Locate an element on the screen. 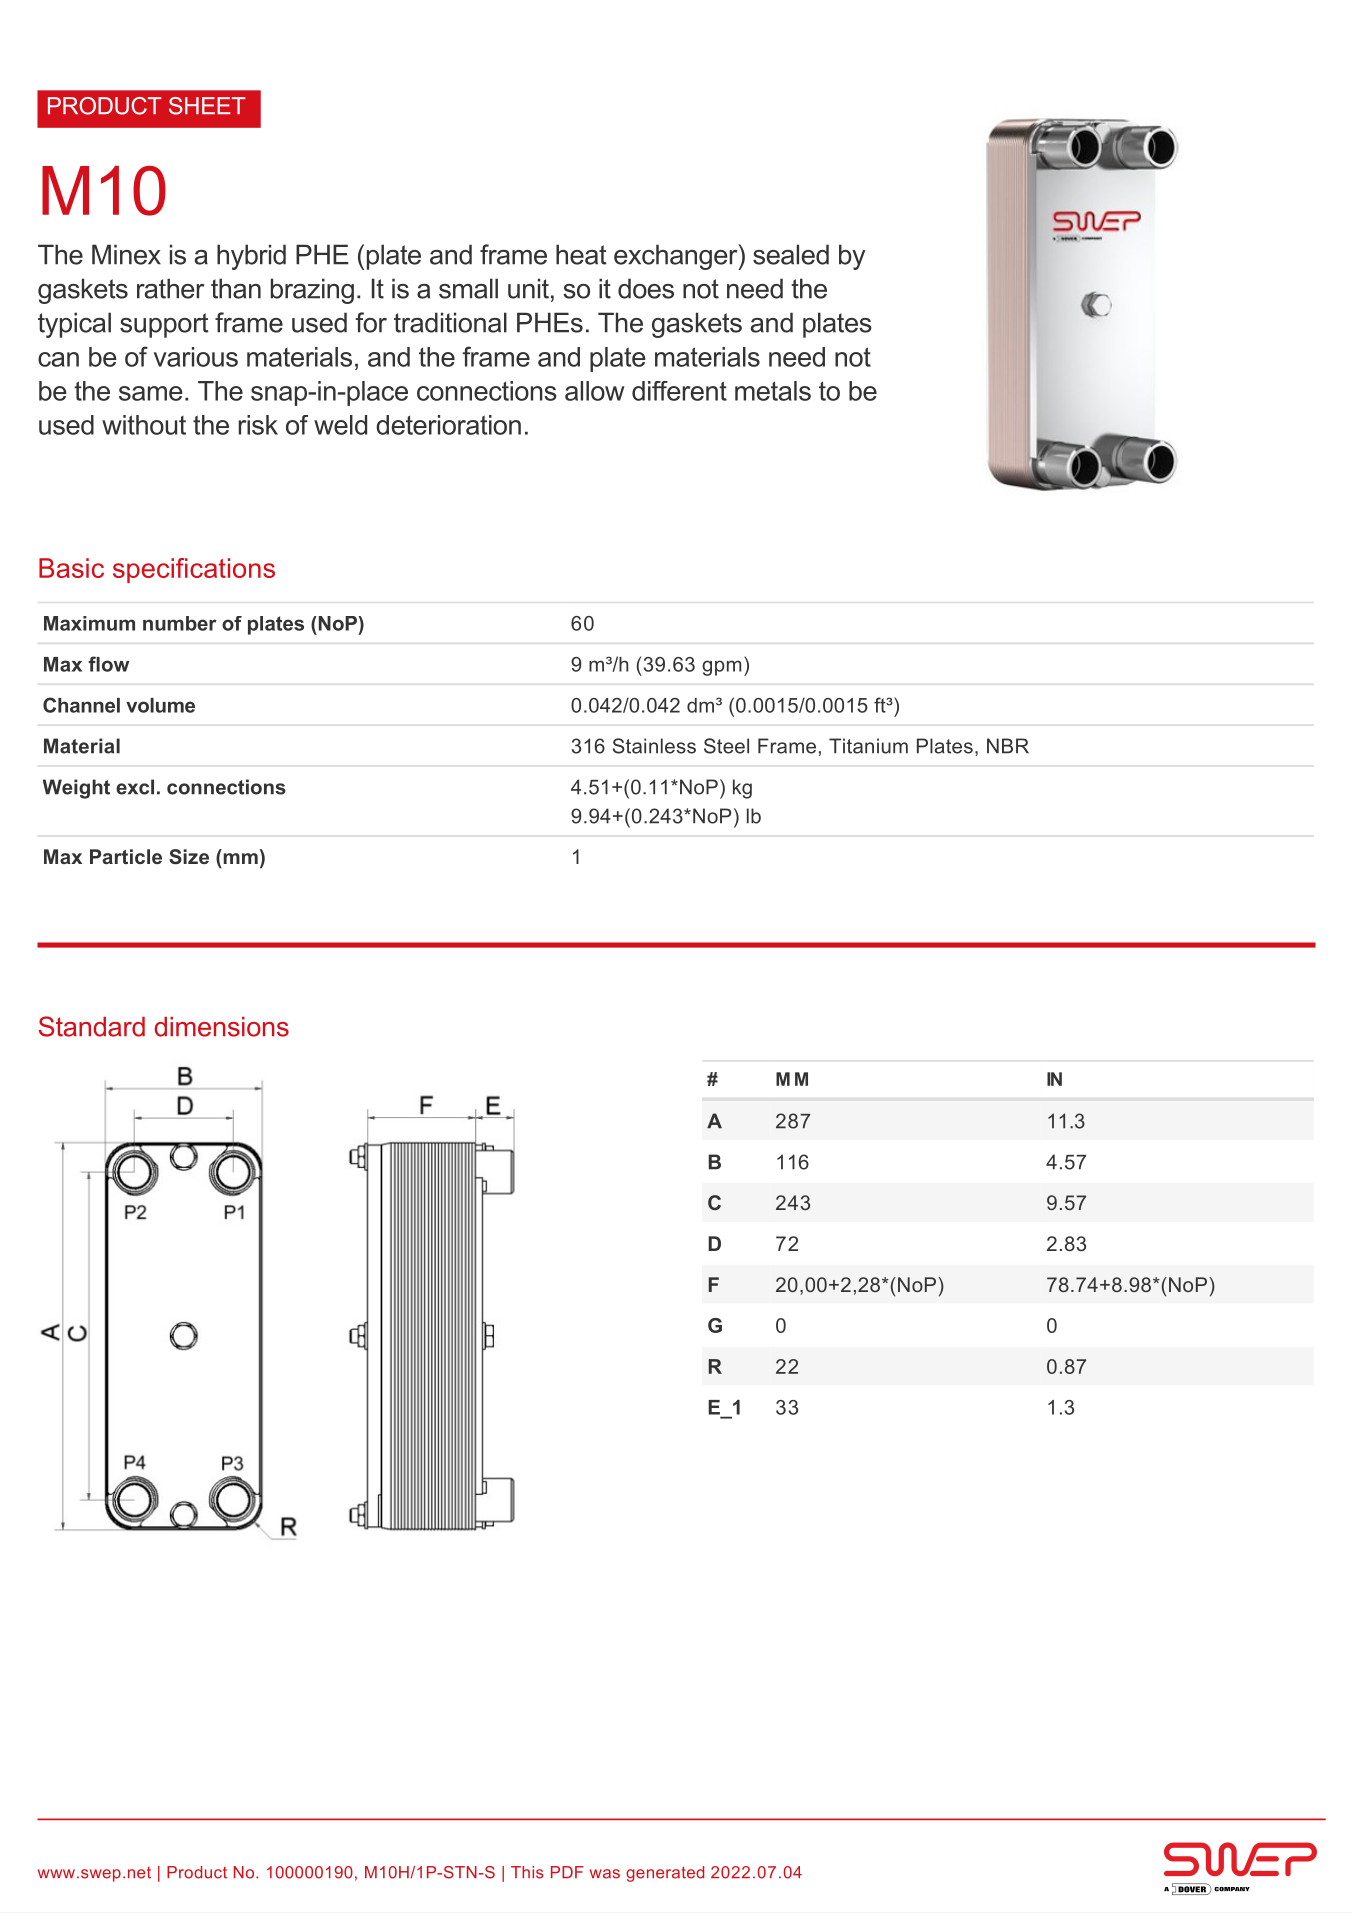  was is located at coordinates (605, 1874).
